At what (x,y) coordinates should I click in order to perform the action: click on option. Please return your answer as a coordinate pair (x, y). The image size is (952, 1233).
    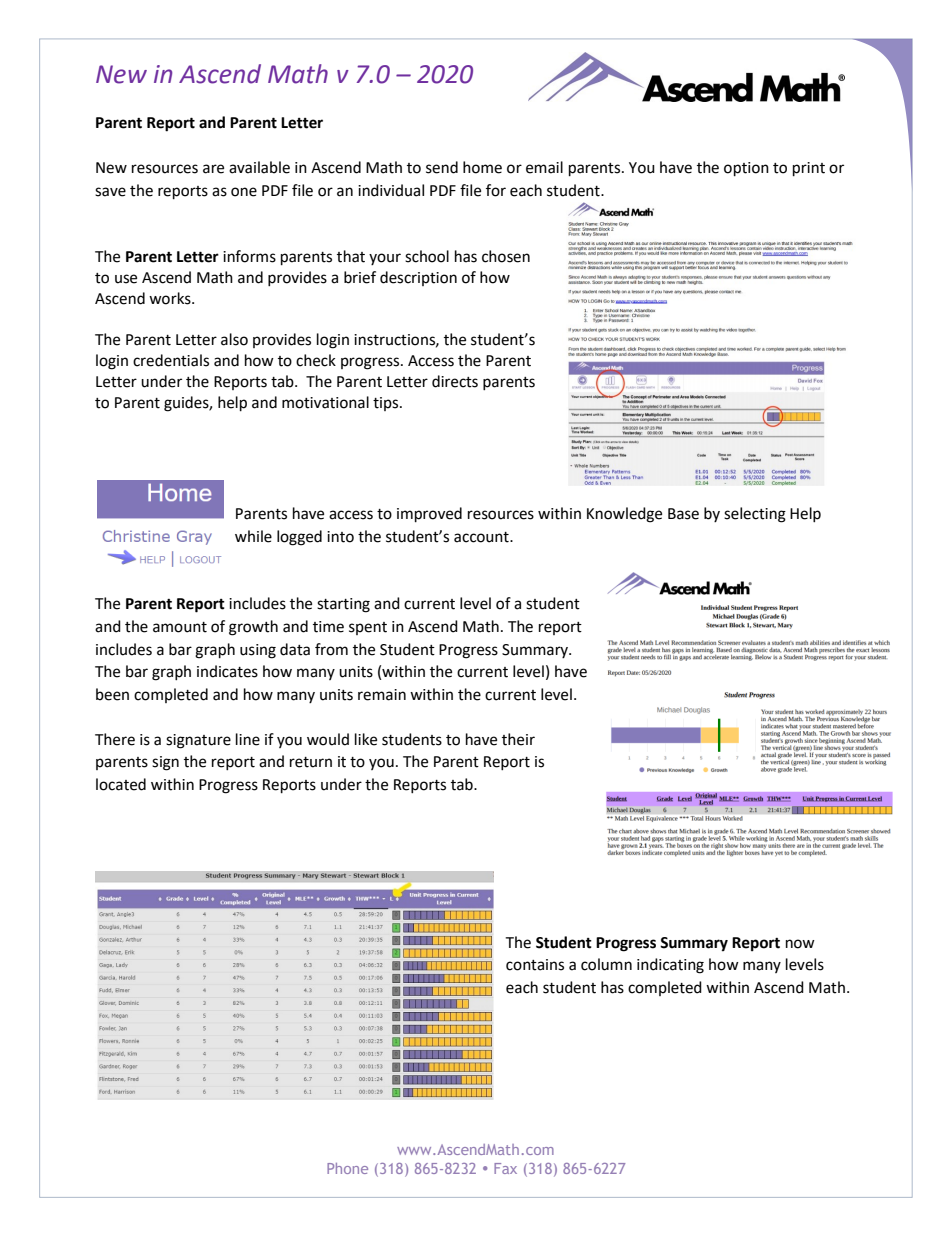
    Looking at the image, I should click on (746, 169).
